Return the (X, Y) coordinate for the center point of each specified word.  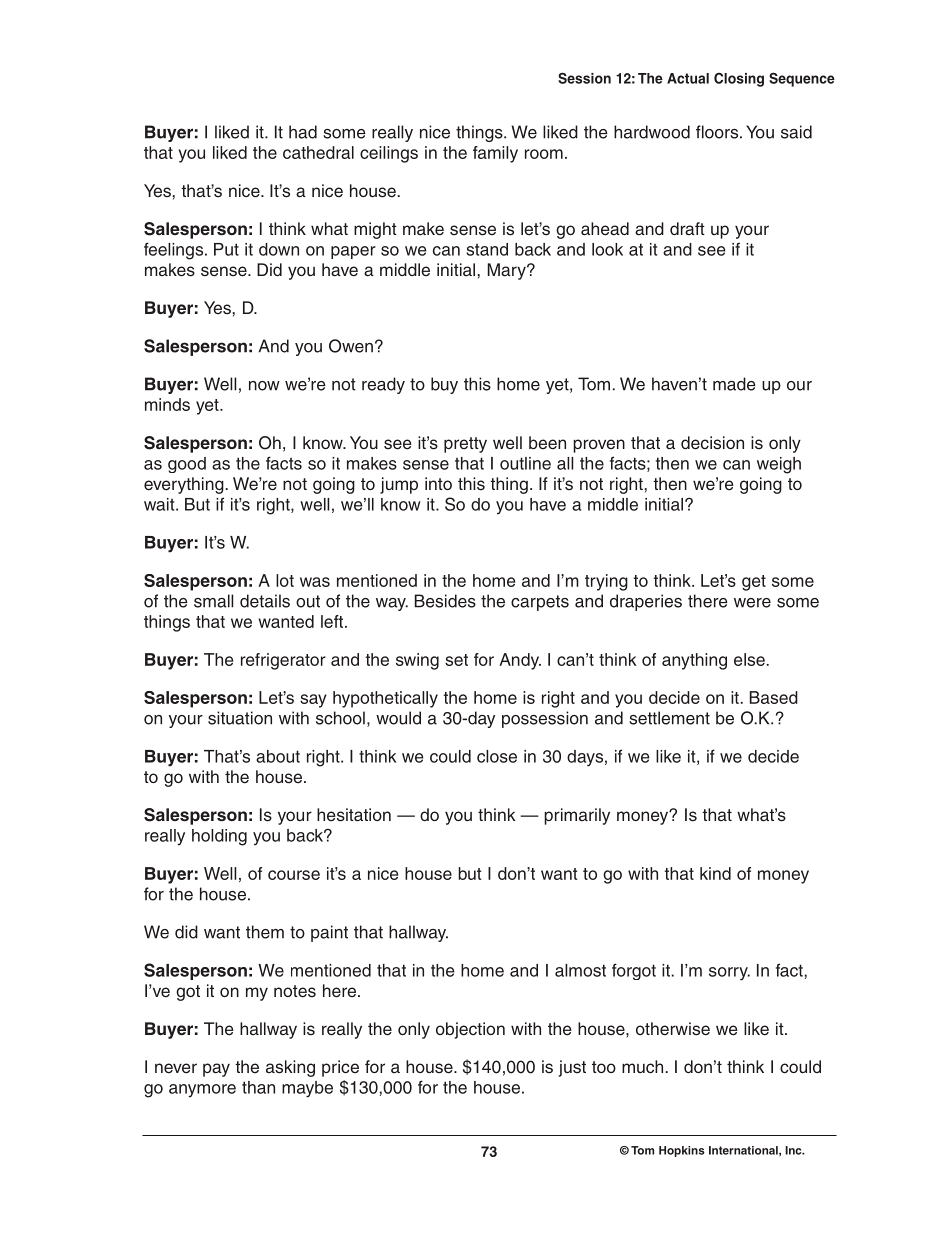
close (497, 756)
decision (712, 443)
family (495, 154)
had (303, 132)
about (278, 756)
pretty (465, 445)
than (258, 1087)
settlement (669, 718)
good (187, 465)
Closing (739, 80)
